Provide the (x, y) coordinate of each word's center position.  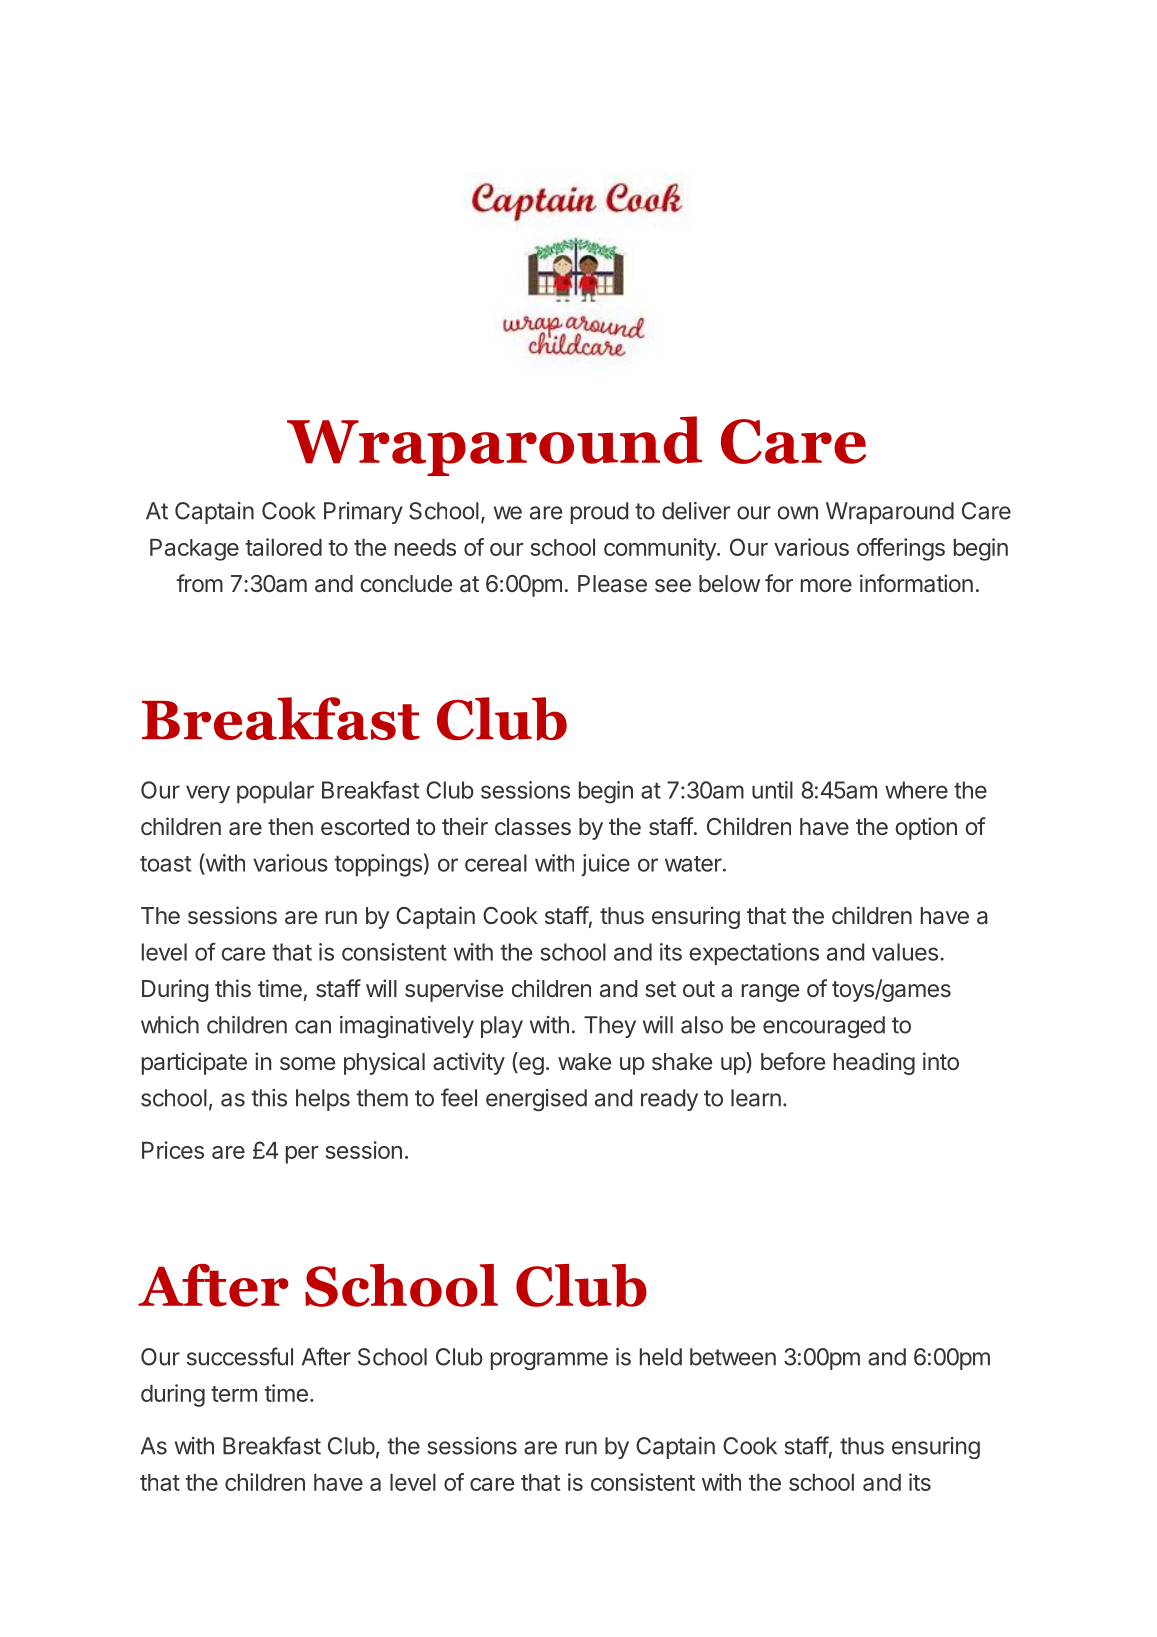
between (733, 1357)
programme (549, 1361)
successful (240, 1356)
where (916, 790)
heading (874, 1063)
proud (599, 513)
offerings (901, 549)
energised (536, 1100)
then (290, 826)
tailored (283, 547)
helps (323, 1100)
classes (533, 827)
